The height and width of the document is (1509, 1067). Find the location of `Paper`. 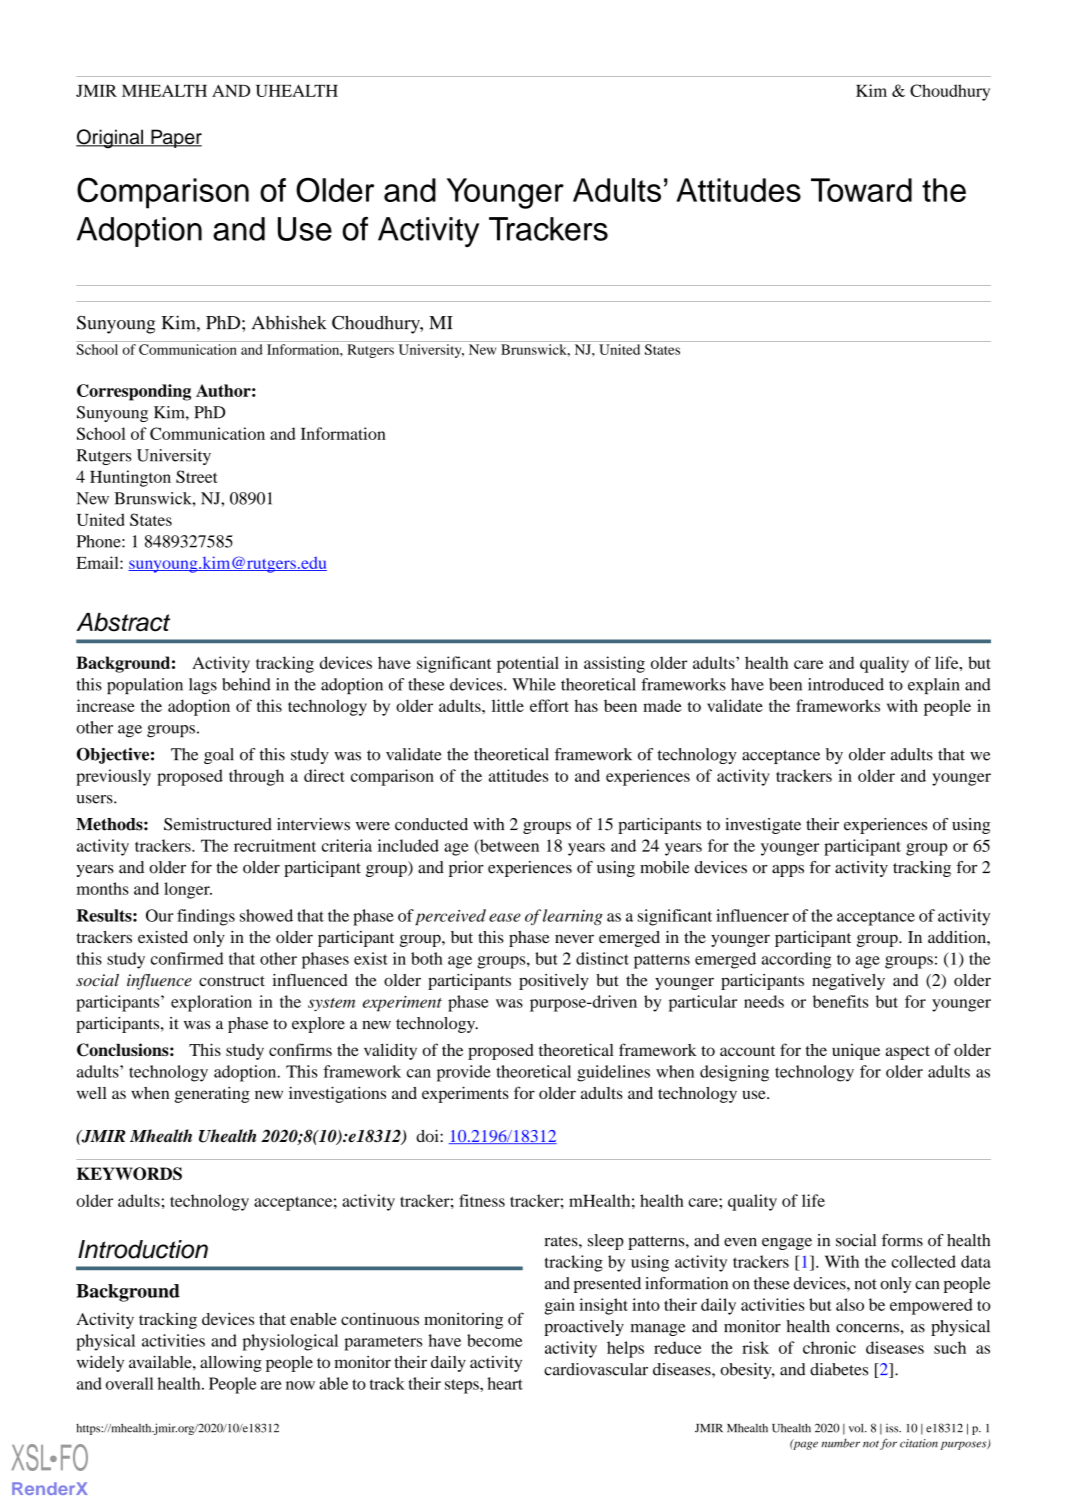

Paper is located at coordinates (175, 138).
